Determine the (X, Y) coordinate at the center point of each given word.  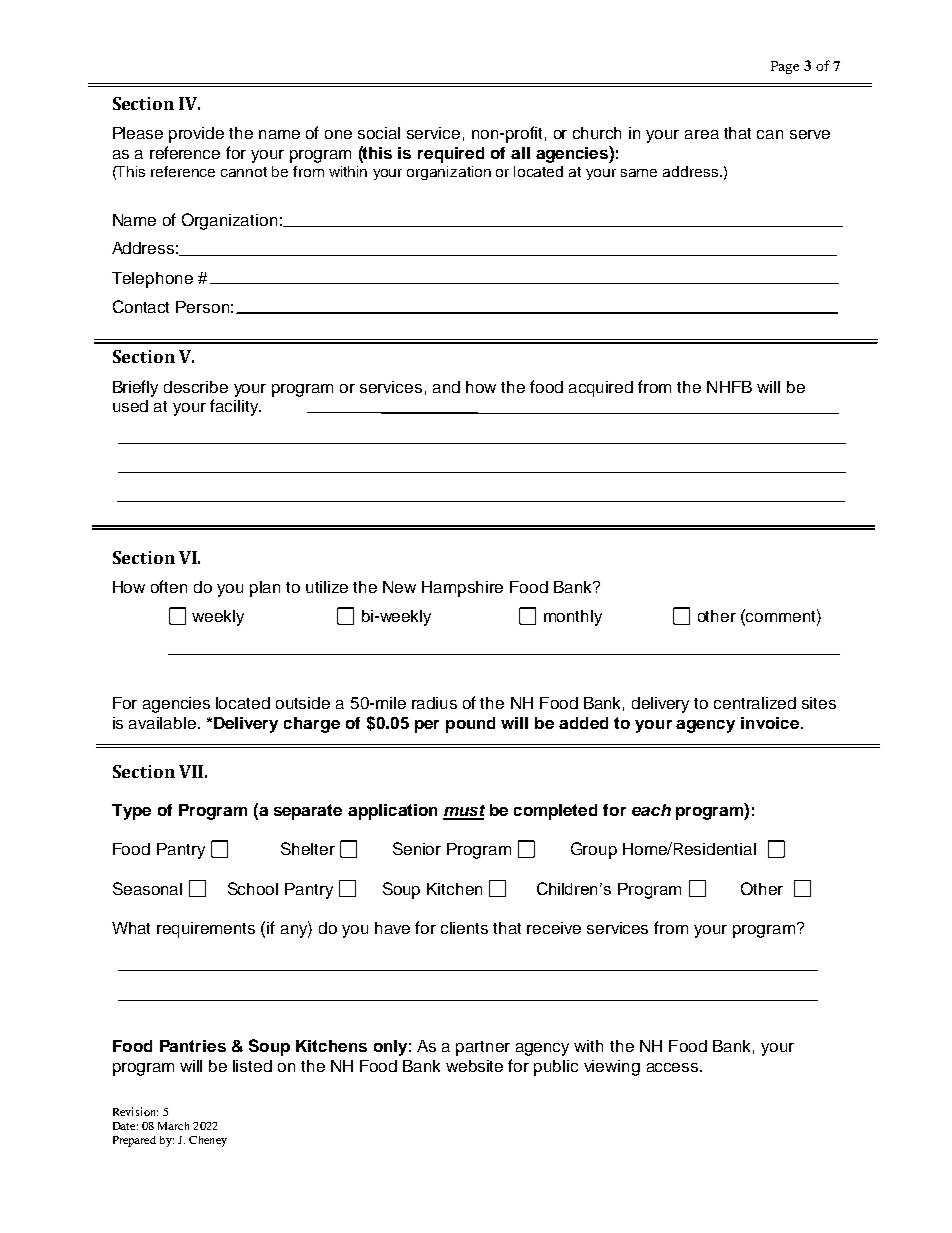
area (702, 134)
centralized (755, 703)
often (169, 586)
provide (196, 135)
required (451, 155)
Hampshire (462, 589)
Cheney (208, 1141)
